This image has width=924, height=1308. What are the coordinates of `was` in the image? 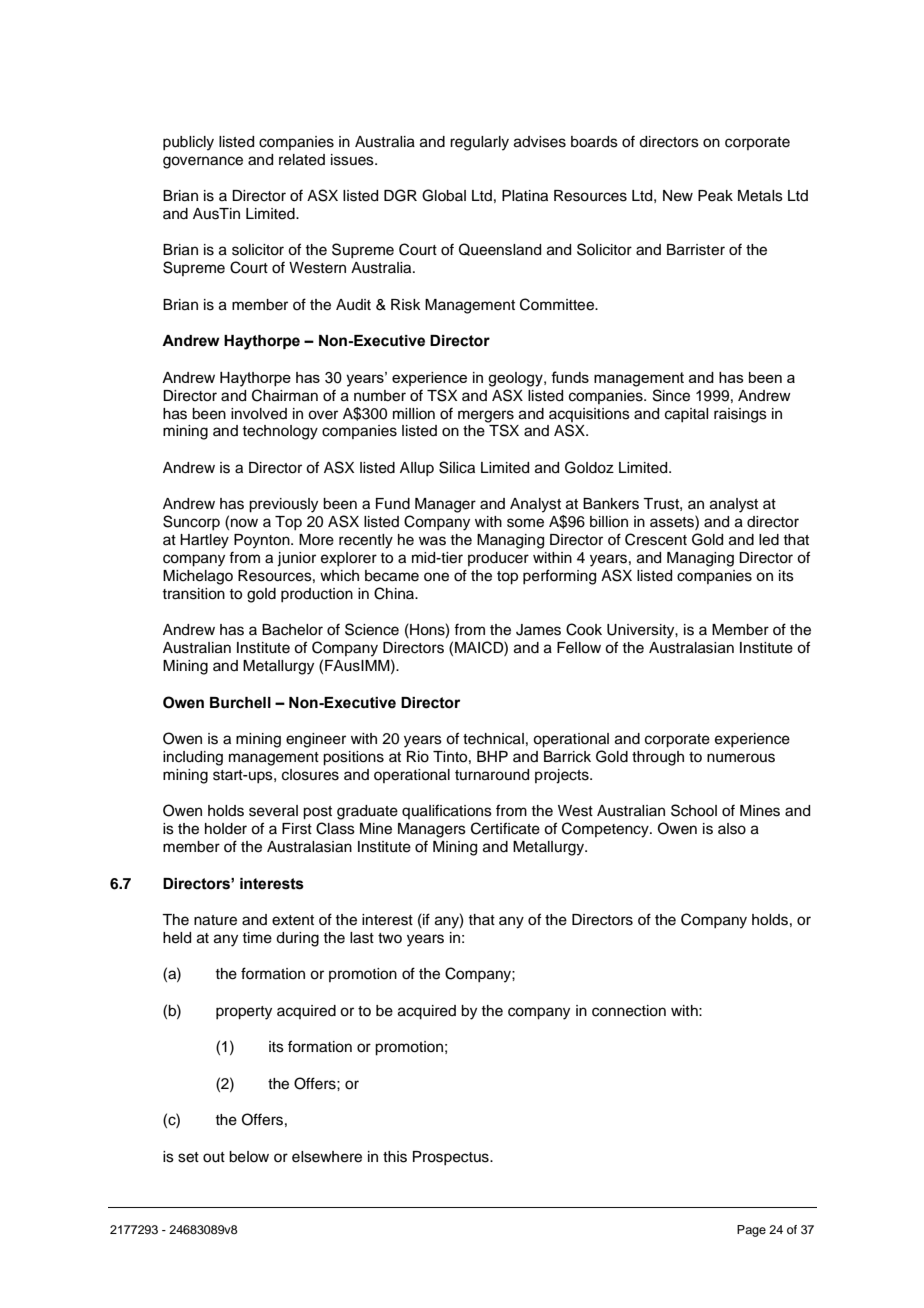 It's located at (432, 541).
